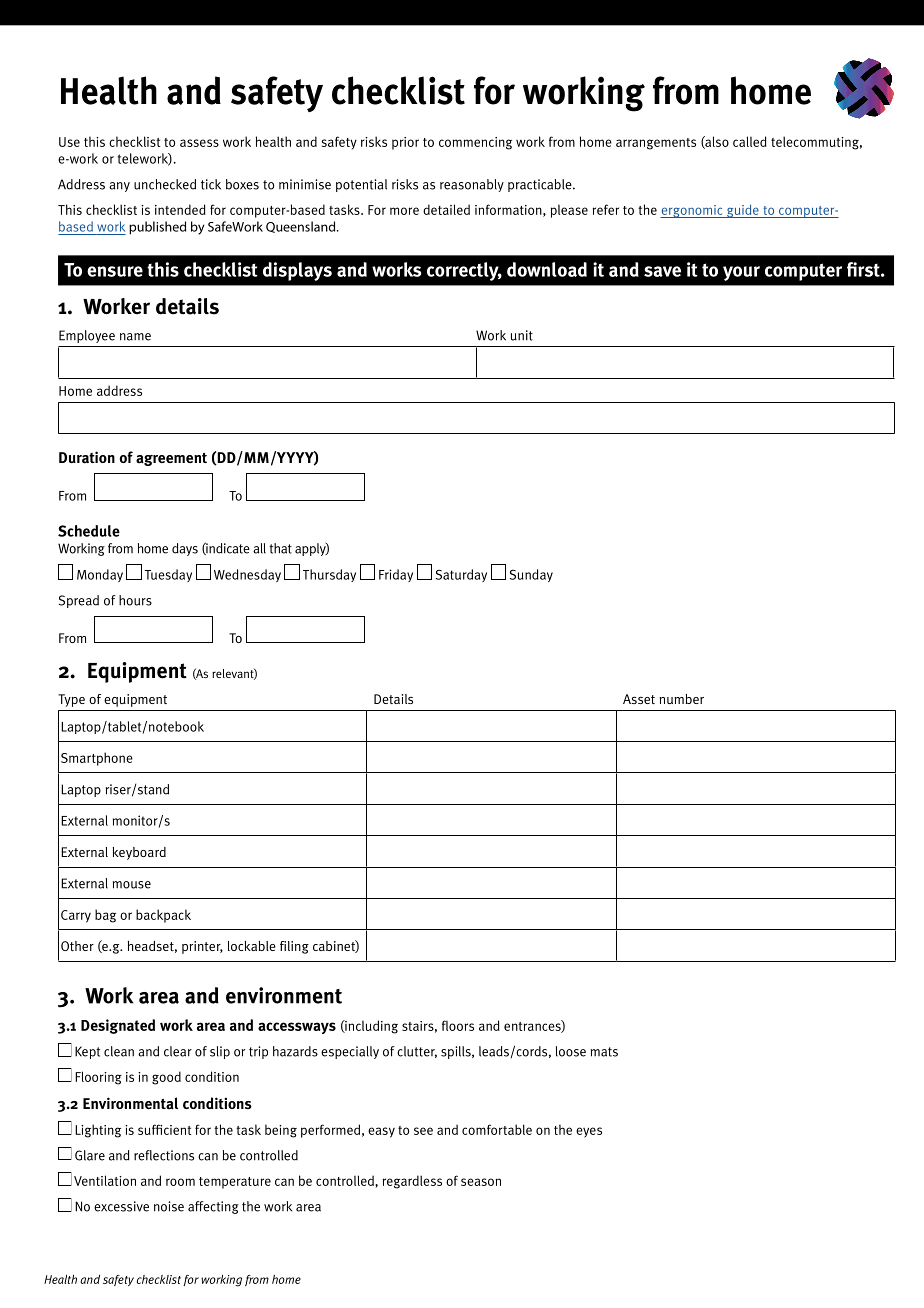 This screenshot has width=924, height=1308. I want to click on number, so click(681, 699).
